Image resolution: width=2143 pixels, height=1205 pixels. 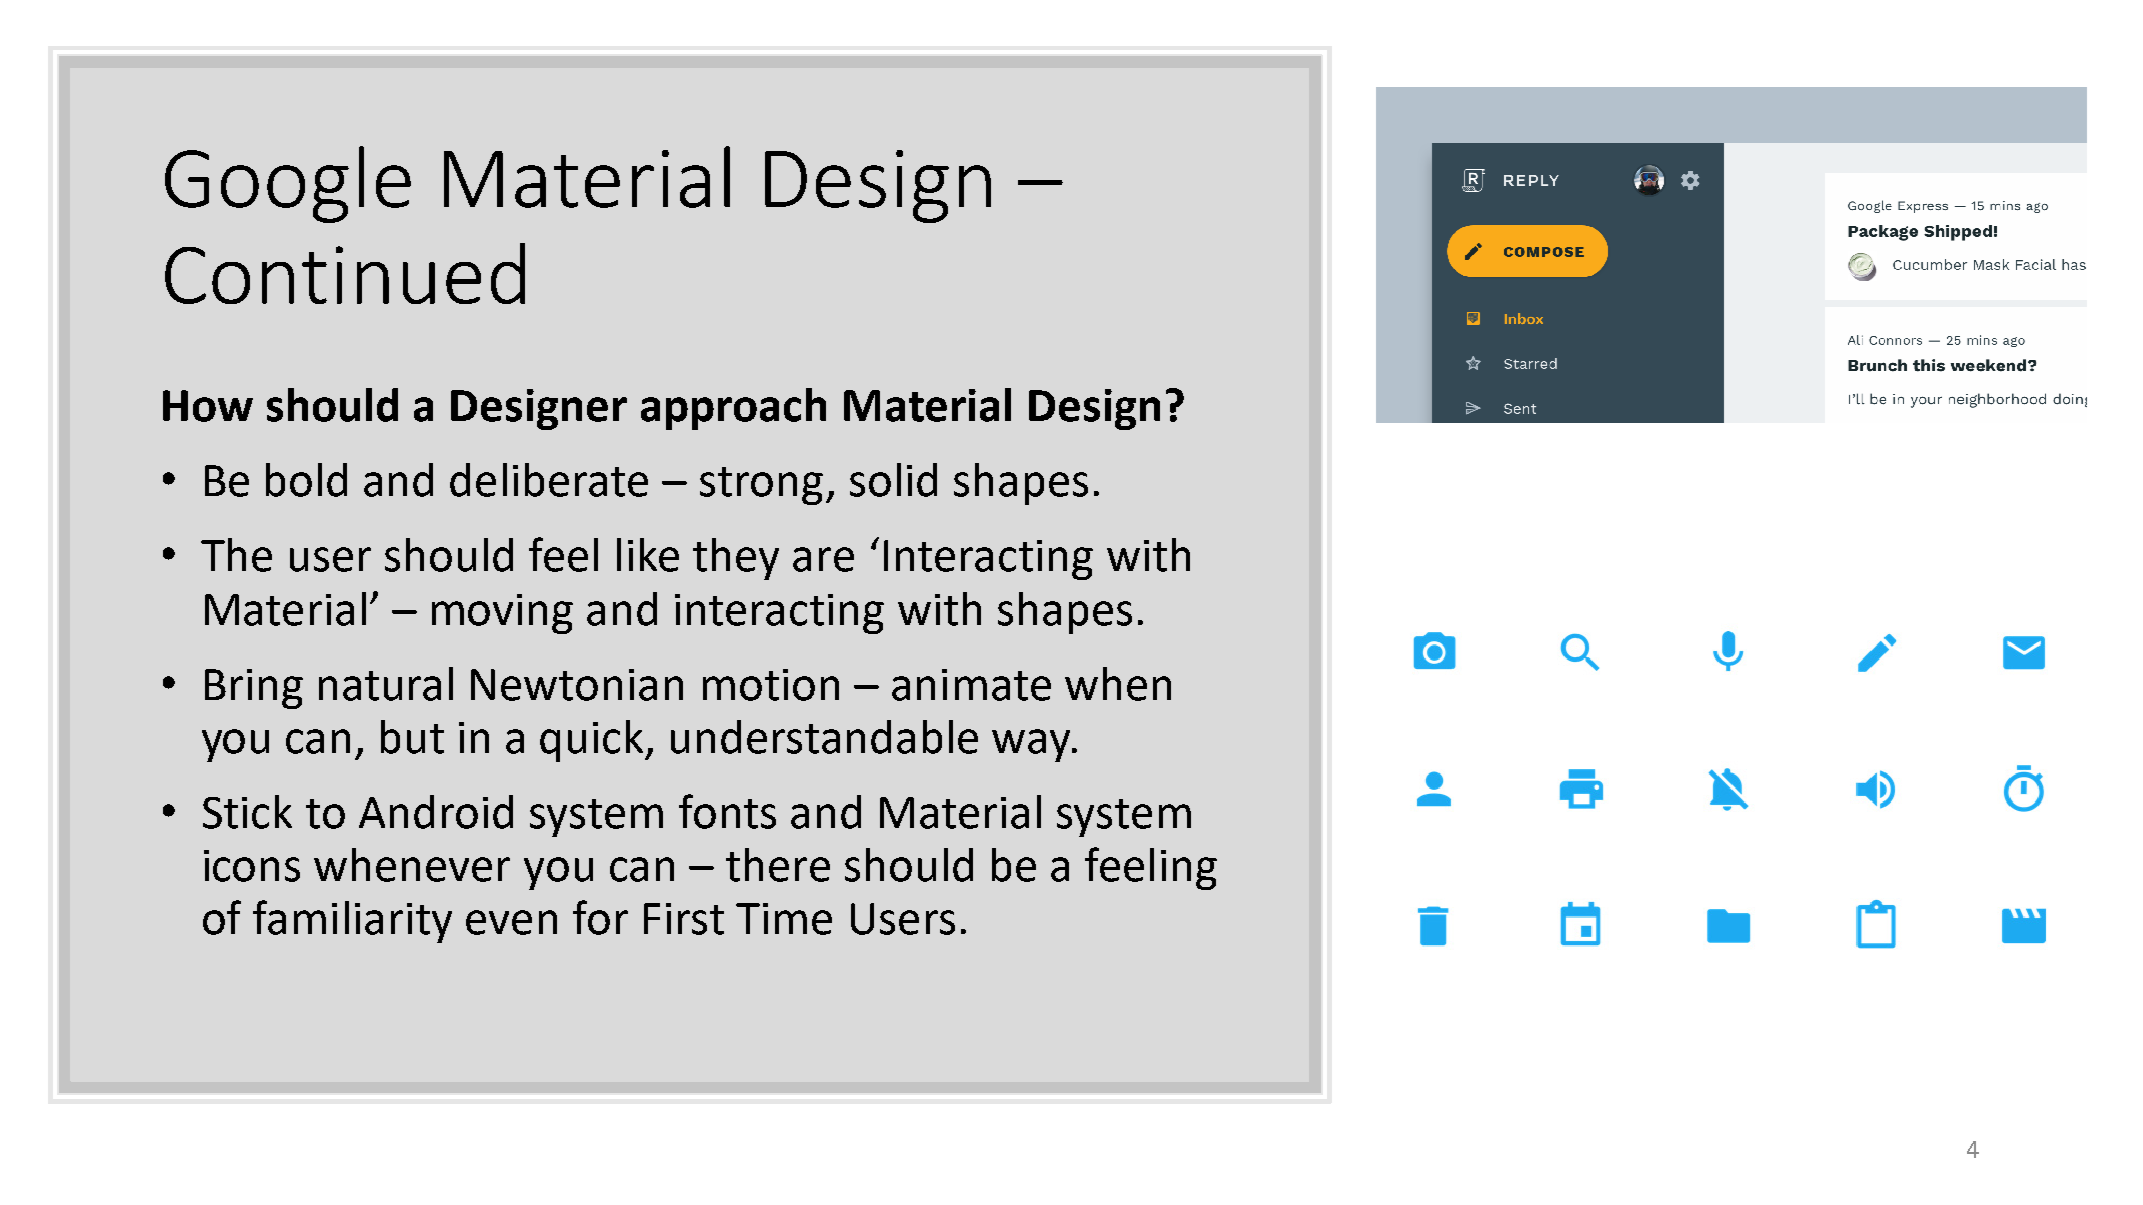 I want to click on animate, so click(x=971, y=685).
